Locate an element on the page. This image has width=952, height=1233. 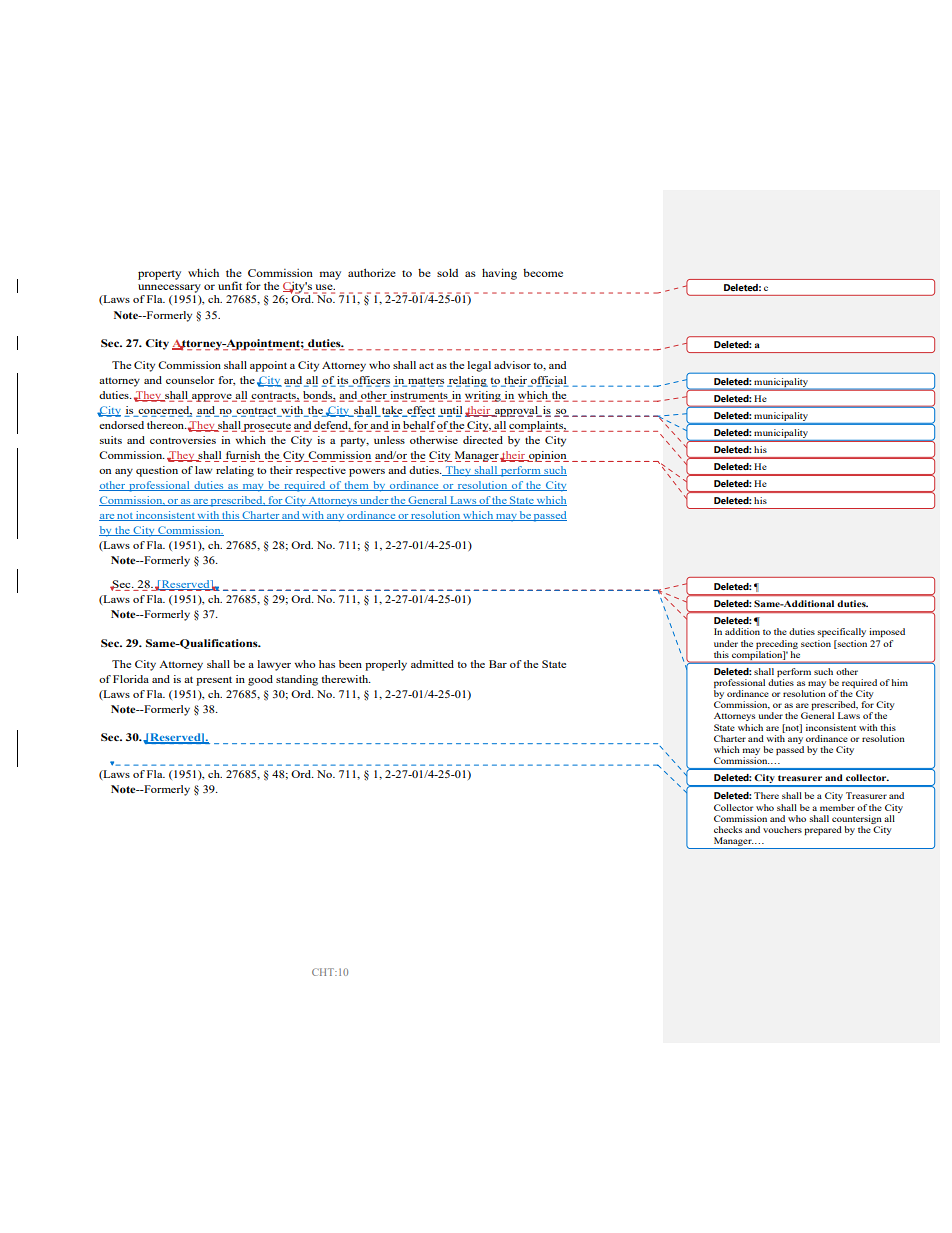
present is located at coordinates (214, 681).
